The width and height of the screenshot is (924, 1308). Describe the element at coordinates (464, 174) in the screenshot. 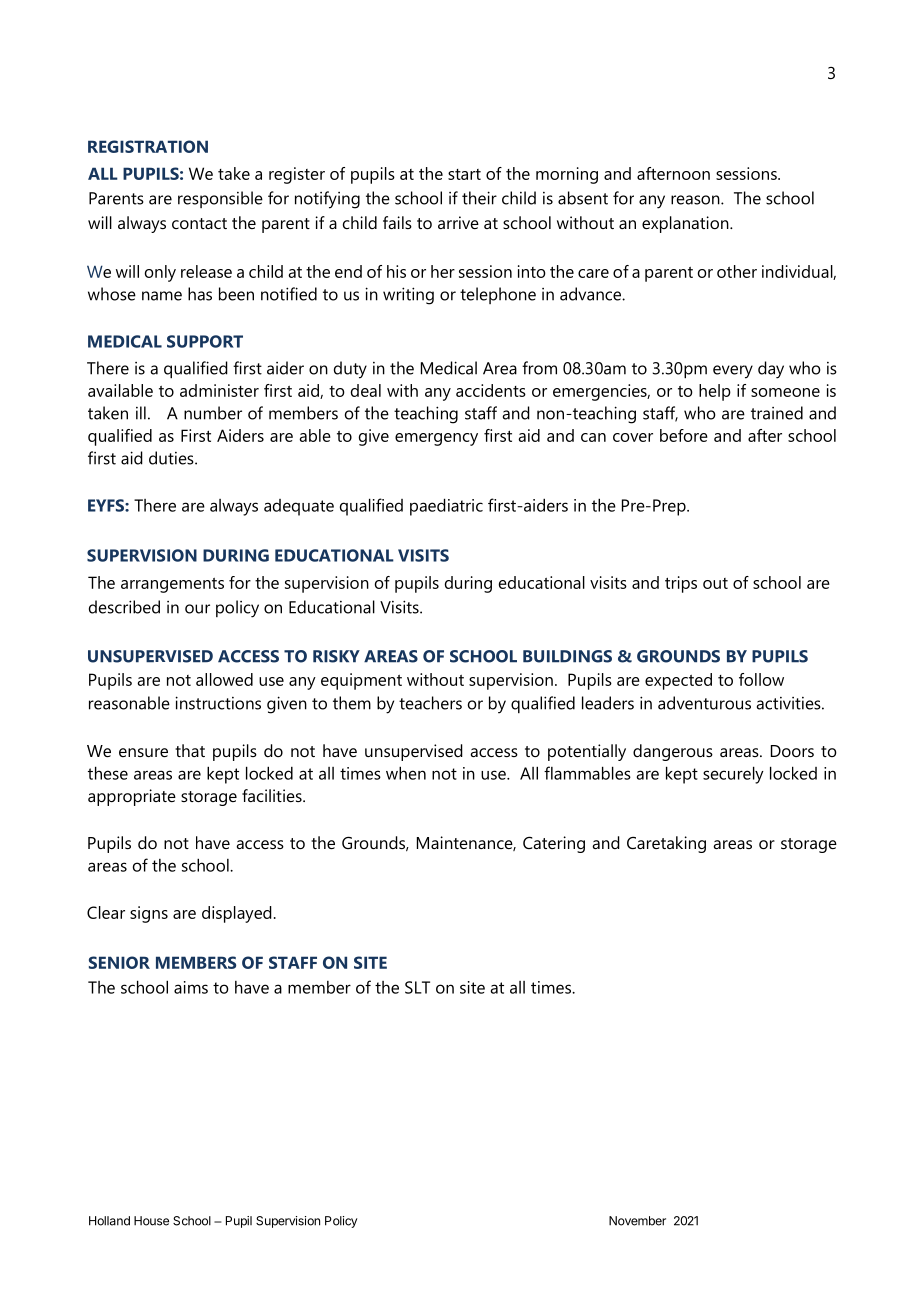

I see `start` at that location.
